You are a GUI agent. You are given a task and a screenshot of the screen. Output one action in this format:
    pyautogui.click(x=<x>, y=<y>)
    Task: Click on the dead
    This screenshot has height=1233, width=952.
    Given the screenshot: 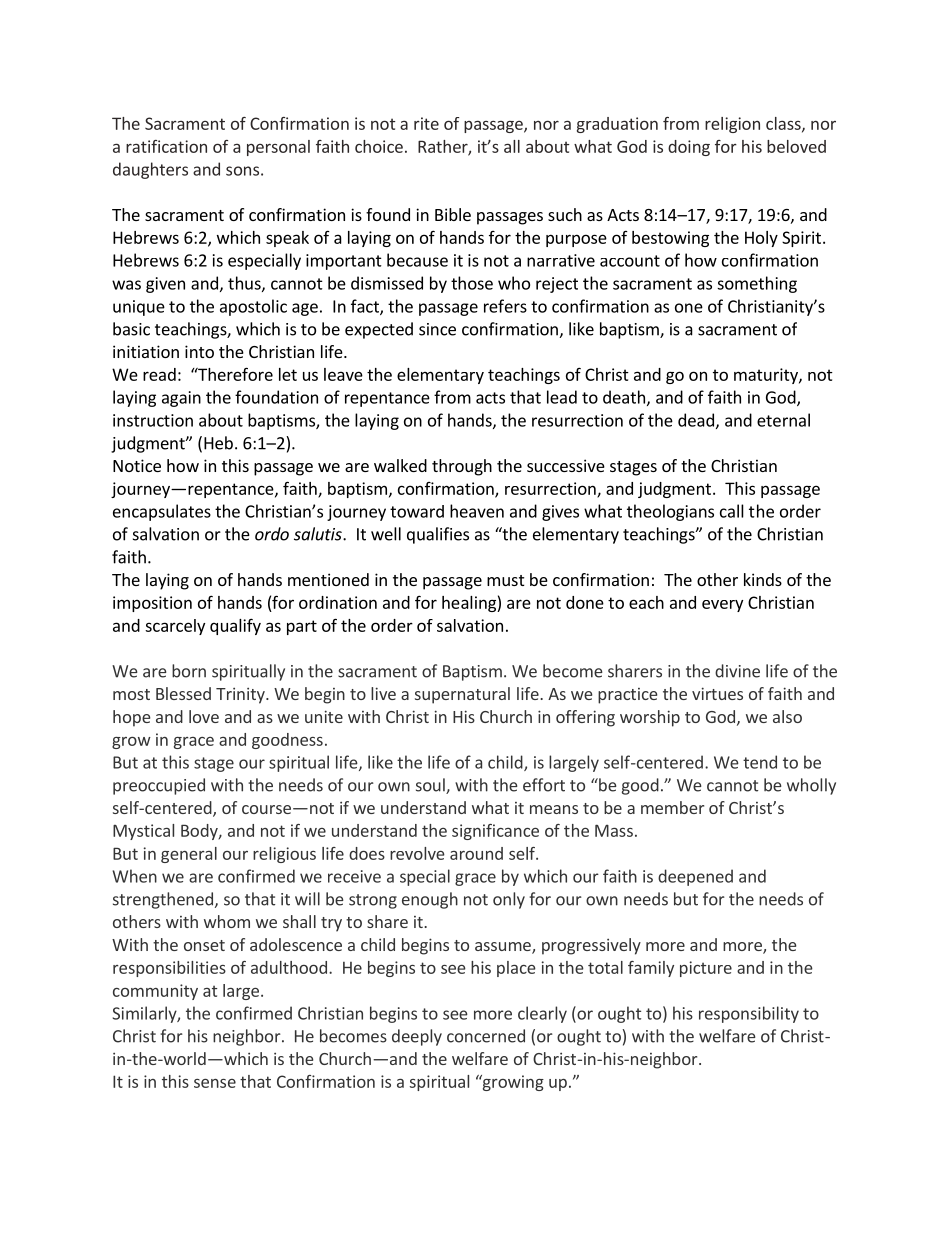 What is the action you would take?
    pyautogui.click(x=696, y=420)
